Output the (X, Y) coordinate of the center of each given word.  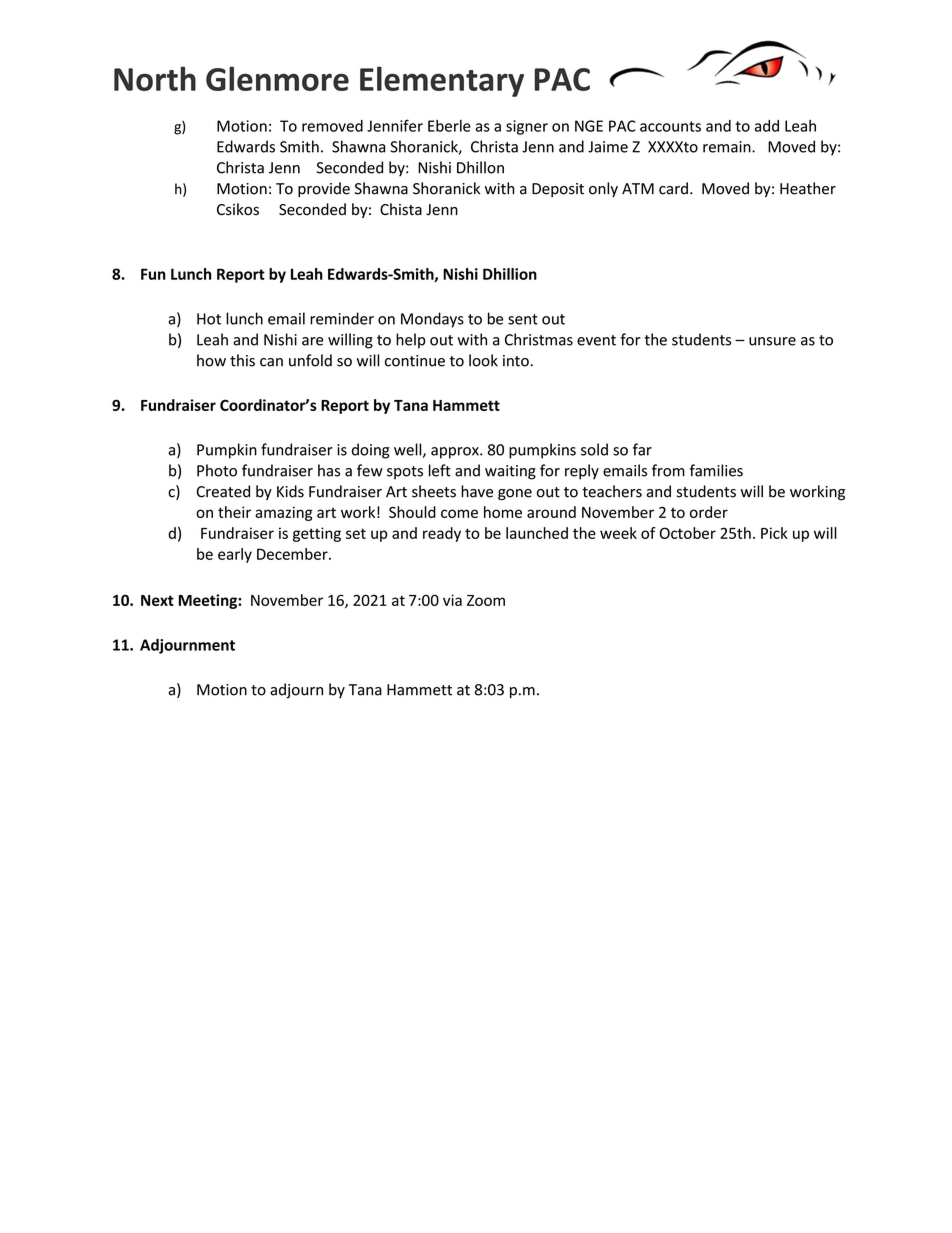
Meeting (209, 601)
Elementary (442, 81)
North (155, 78)
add (767, 126)
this (242, 360)
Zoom (486, 600)
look (483, 360)
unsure (772, 341)
